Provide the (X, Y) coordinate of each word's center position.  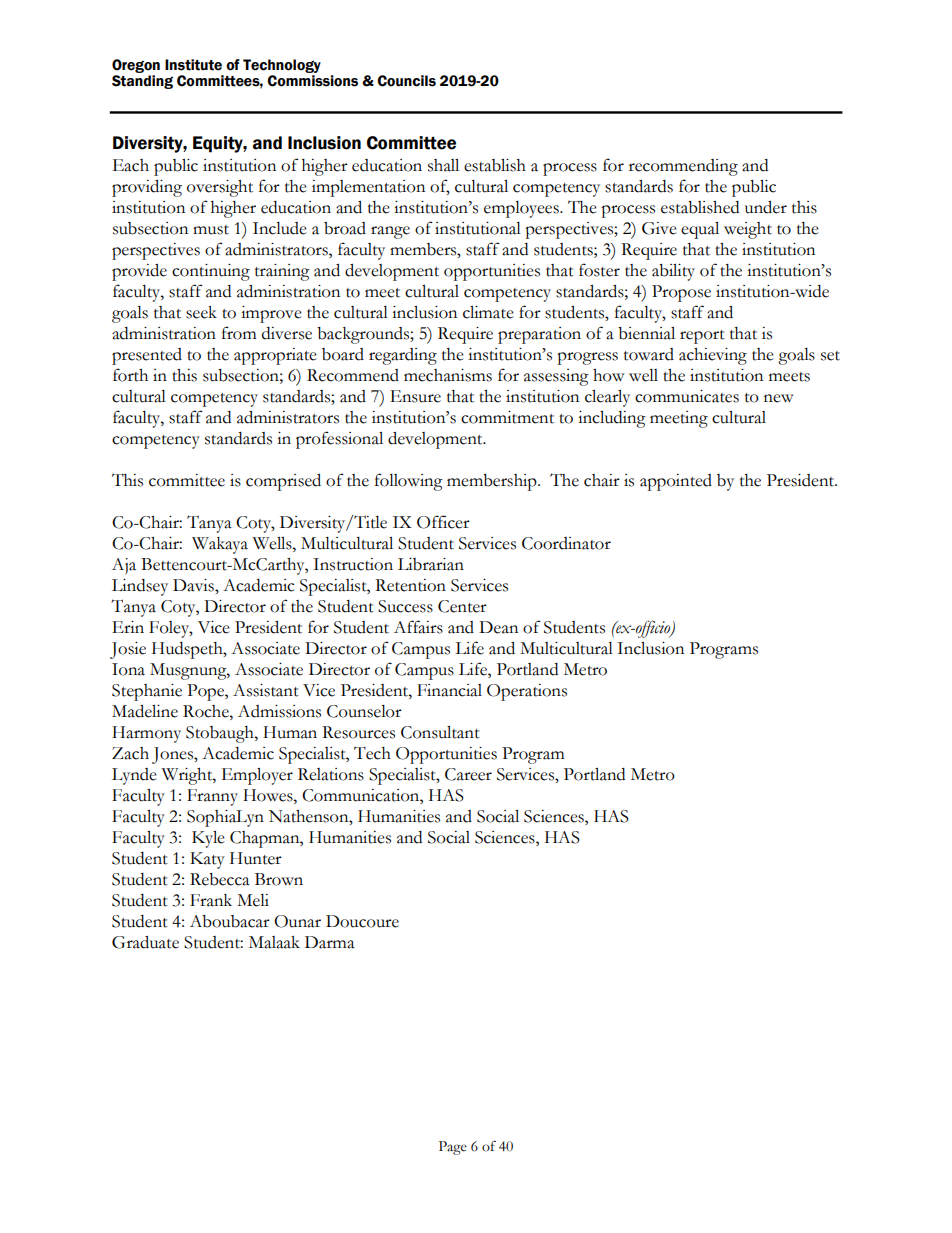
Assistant (266, 690)
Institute (193, 65)
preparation (539, 335)
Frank (211, 900)
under (766, 207)
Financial (449, 690)
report (702, 337)
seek (201, 312)
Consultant (440, 732)
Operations (527, 692)
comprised (283, 482)
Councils (406, 81)
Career (468, 774)
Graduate (145, 942)
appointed (676, 482)
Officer (443, 522)
